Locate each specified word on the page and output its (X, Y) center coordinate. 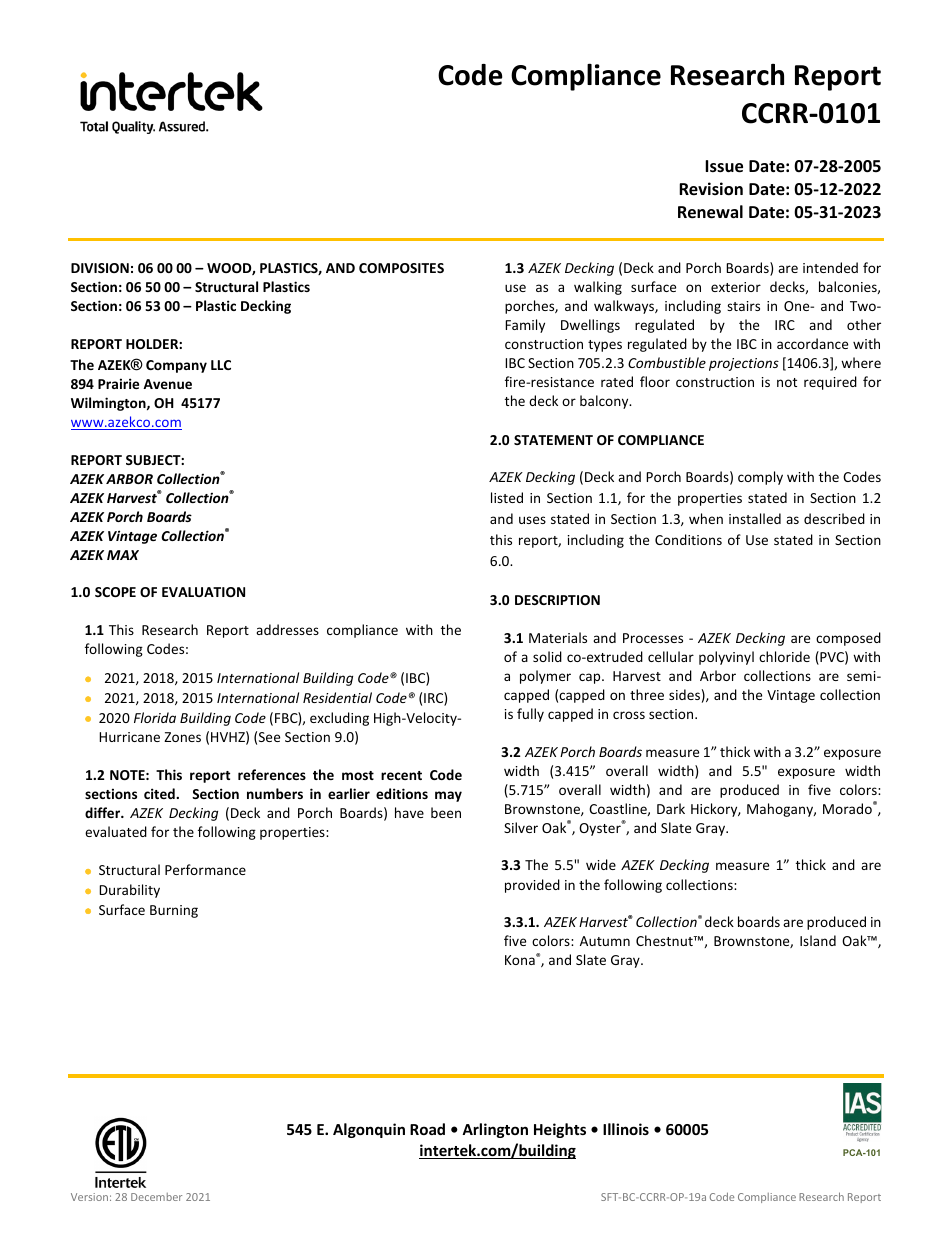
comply (760, 478)
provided (532, 886)
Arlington (495, 1130)
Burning (174, 911)
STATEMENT (553, 440)
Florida (155, 717)
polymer (545, 677)
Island (818, 940)
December (156, 1197)
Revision (711, 189)
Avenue (167, 384)
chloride (784, 656)
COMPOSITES (401, 268)
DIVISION (100, 268)
